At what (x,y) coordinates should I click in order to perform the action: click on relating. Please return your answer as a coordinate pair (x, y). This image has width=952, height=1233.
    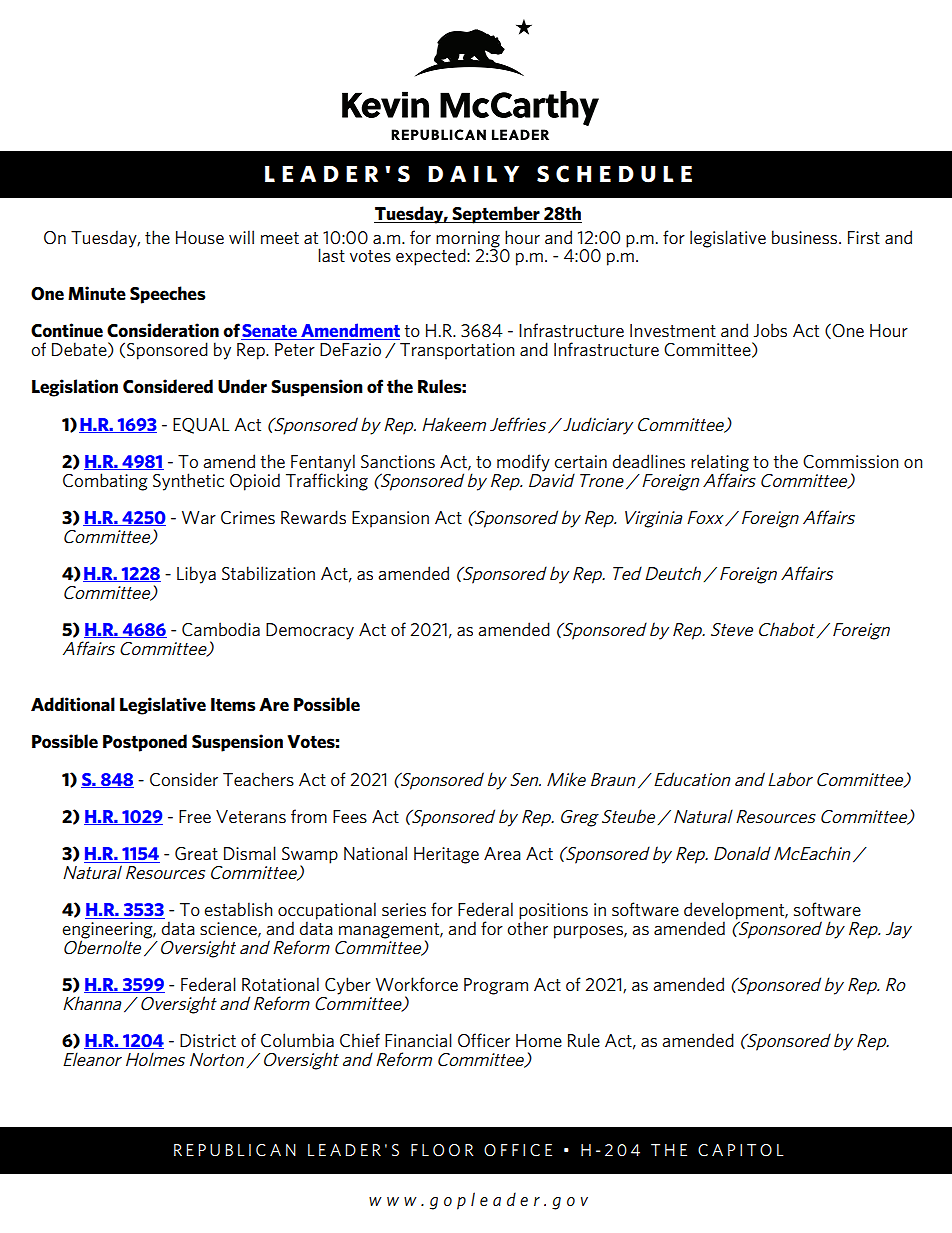
    Looking at the image, I should click on (720, 464).
